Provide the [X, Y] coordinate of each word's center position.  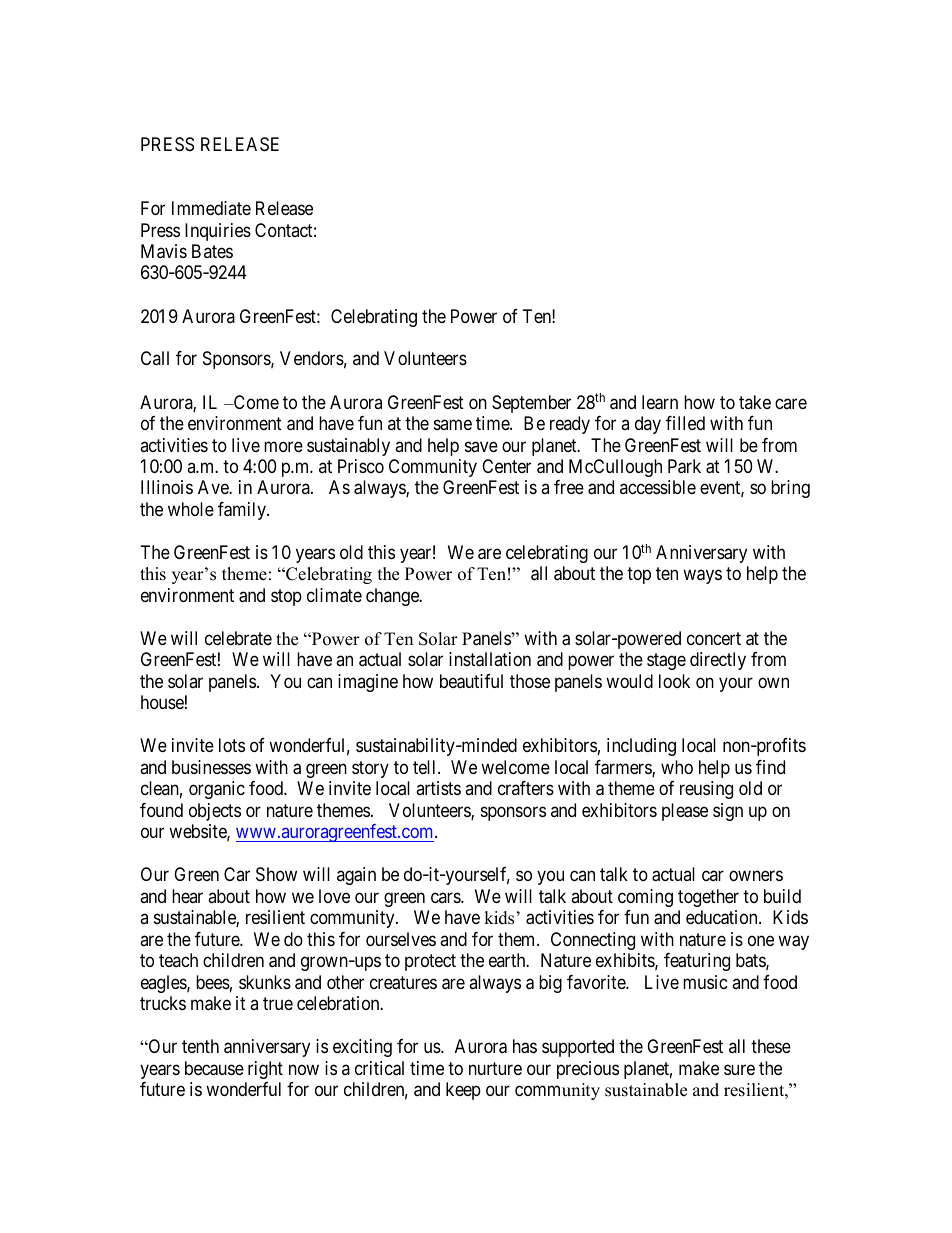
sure [739, 1069]
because [214, 1068]
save [481, 446]
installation [490, 659]
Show [276, 874]
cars [446, 897]
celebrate [238, 638]
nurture [495, 1068]
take [755, 402]
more [283, 446]
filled [685, 423]
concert [714, 638]
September [531, 404]
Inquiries [218, 232]
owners [756, 876]
